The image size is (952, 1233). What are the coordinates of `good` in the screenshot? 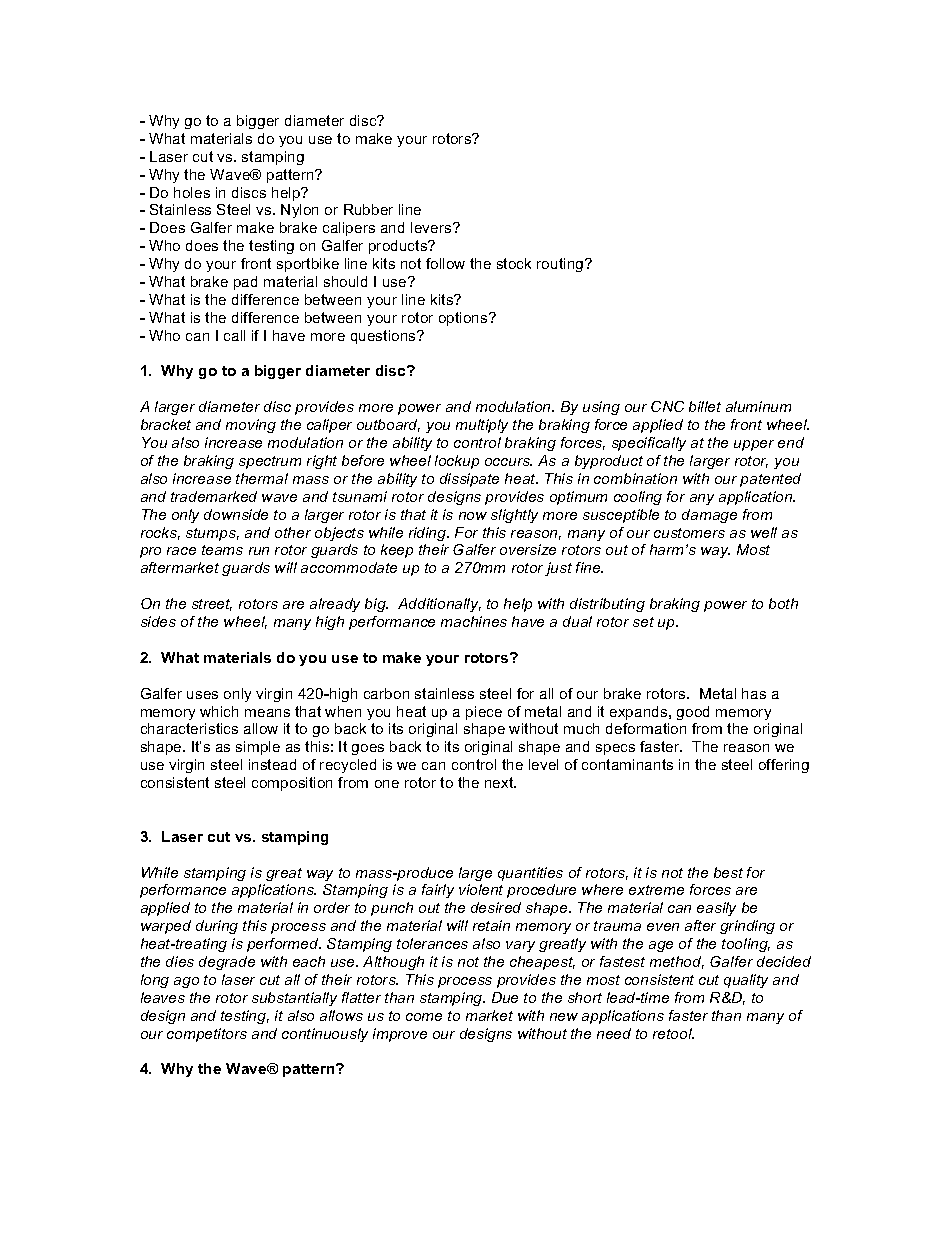 It's located at (693, 713).
